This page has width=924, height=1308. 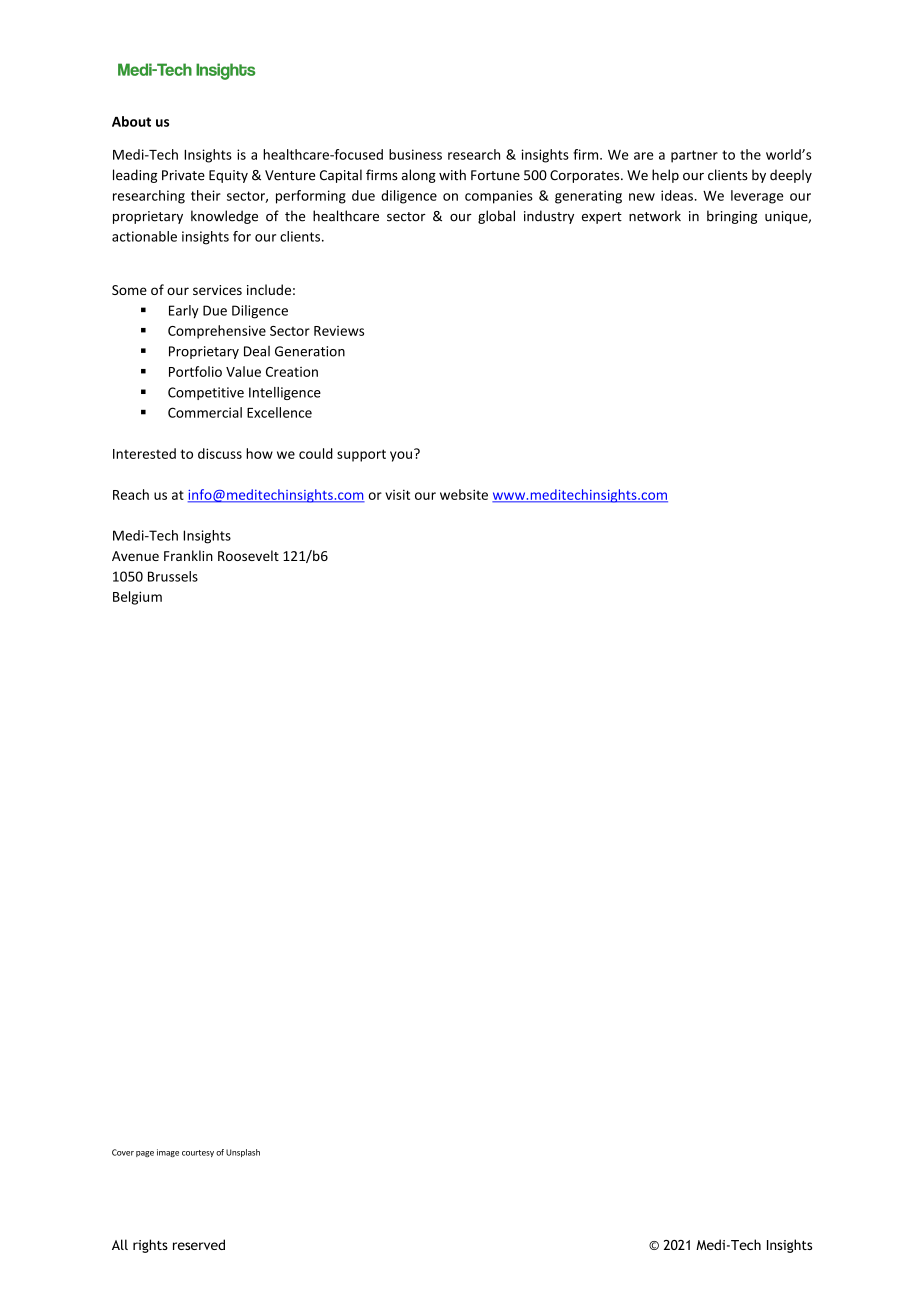 What do you see at coordinates (137, 598) in the page?
I see `Belgium` at bounding box center [137, 598].
